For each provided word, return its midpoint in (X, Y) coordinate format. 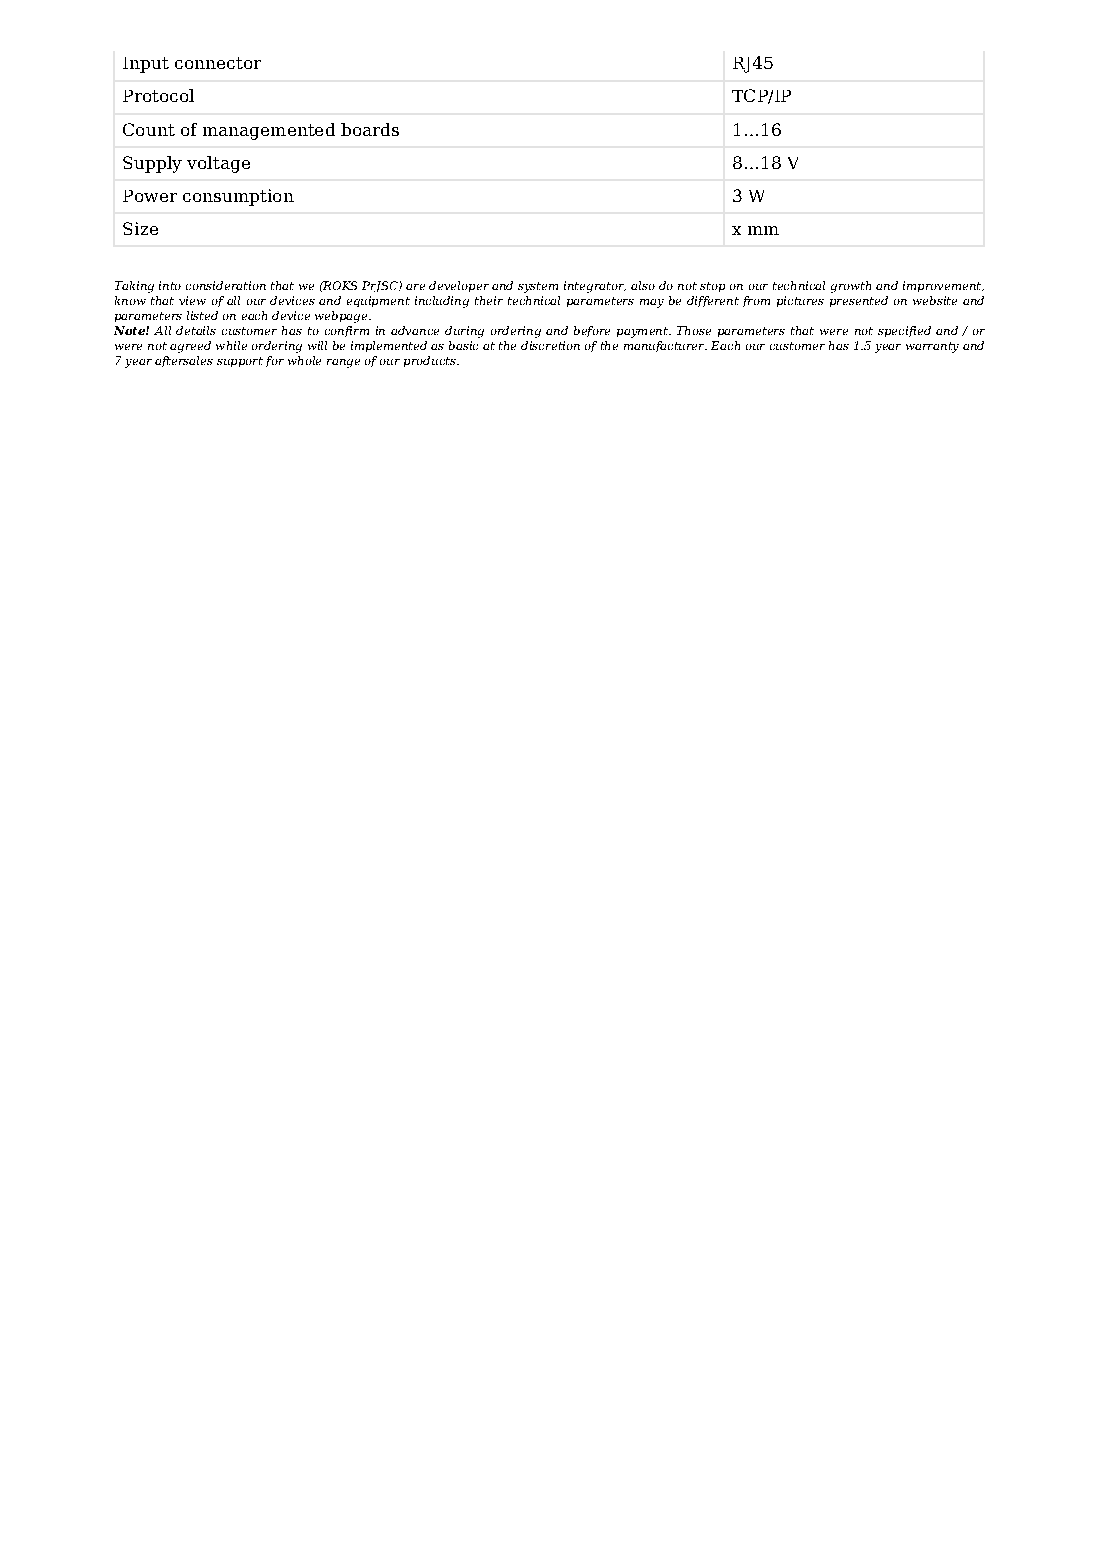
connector (218, 63)
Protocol (158, 95)
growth (851, 287)
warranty (932, 347)
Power (150, 196)
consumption (238, 197)
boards (370, 129)
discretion (550, 345)
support (240, 362)
